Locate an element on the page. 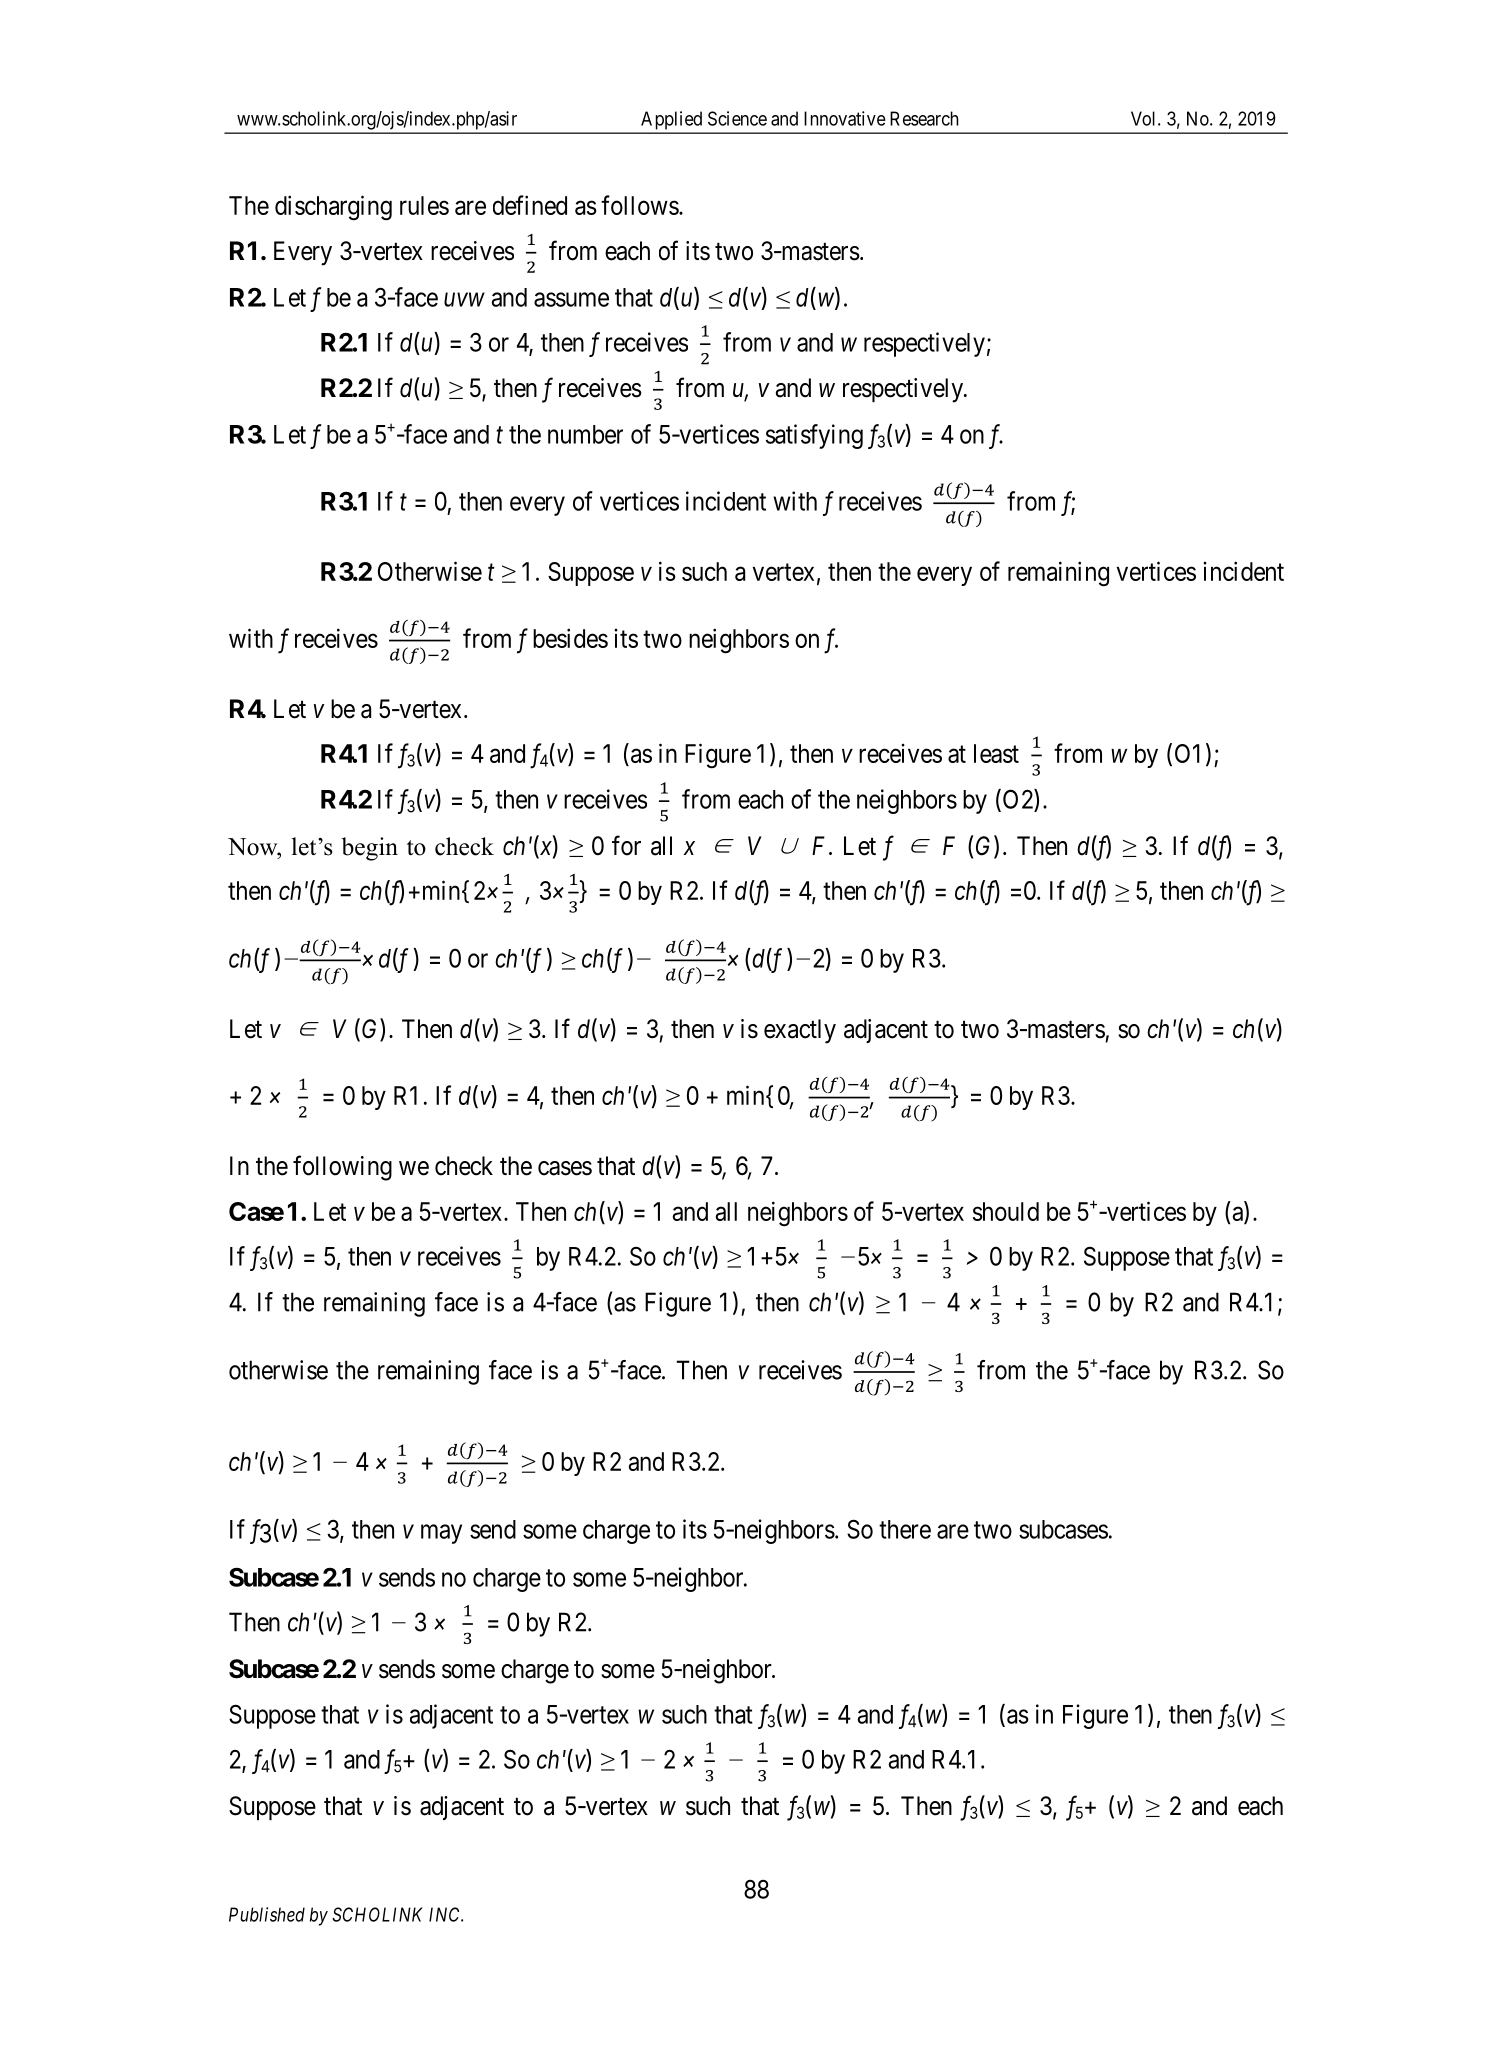 The image size is (1512, 2052). defined is located at coordinates (530, 205).
